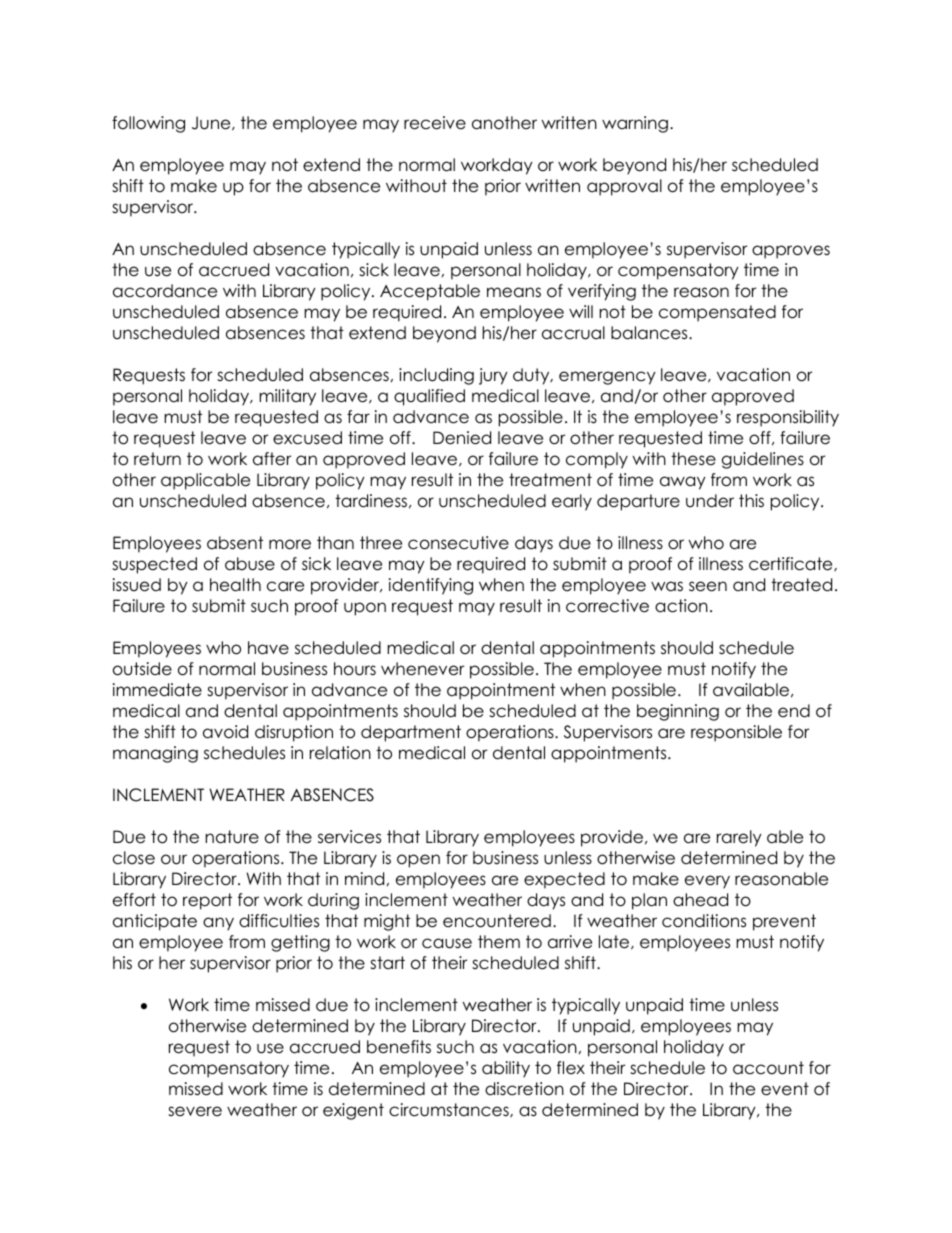 Image resolution: width=952 pixels, height=1233 pixels. Describe the element at coordinates (148, 124) in the screenshot. I see `following` at that location.
